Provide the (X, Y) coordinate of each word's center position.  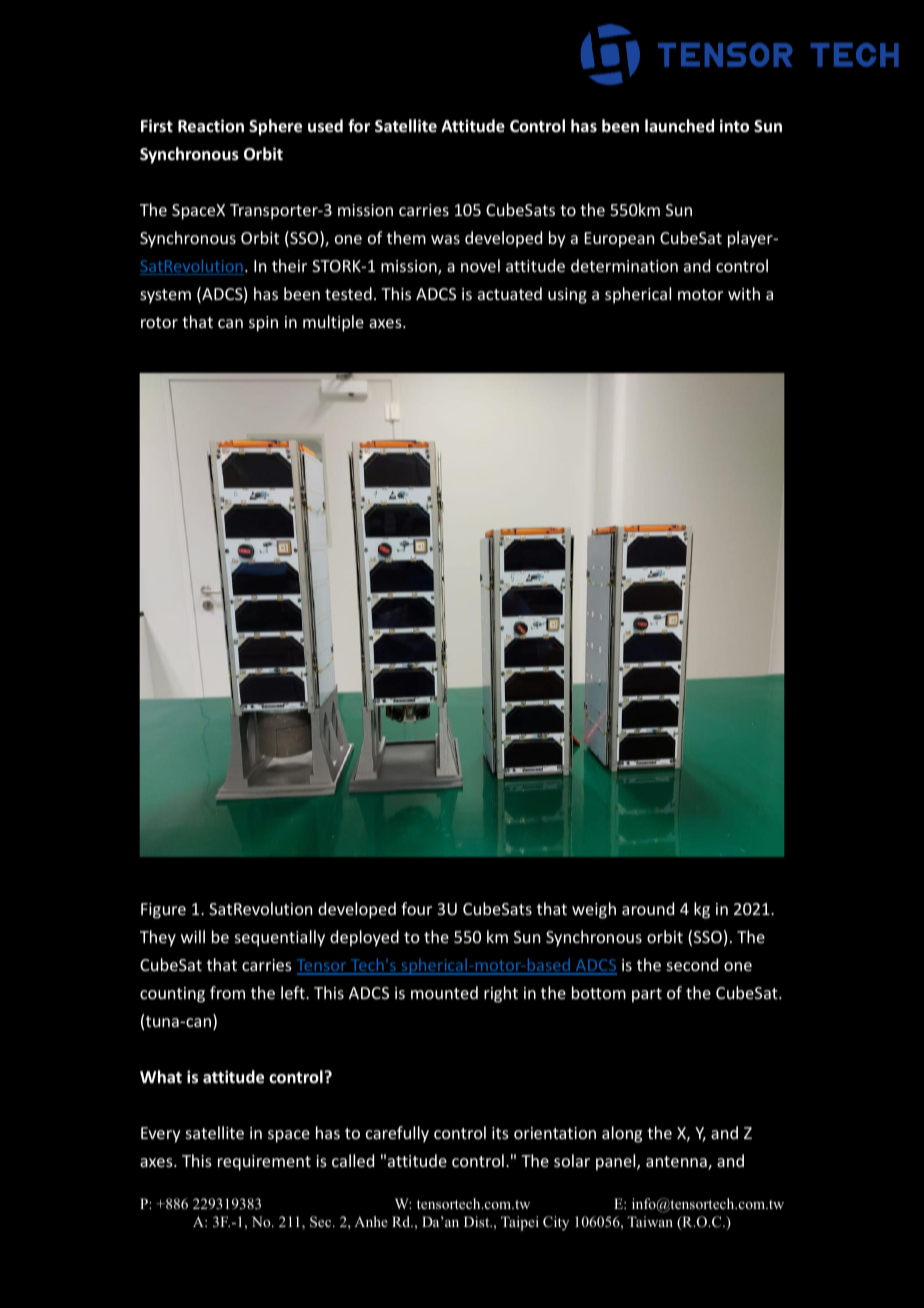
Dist (478, 1221)
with (744, 293)
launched (679, 126)
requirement (264, 1163)
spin (263, 324)
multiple (333, 323)
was (445, 239)
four (416, 908)
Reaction (211, 126)
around (648, 908)
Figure (163, 911)
